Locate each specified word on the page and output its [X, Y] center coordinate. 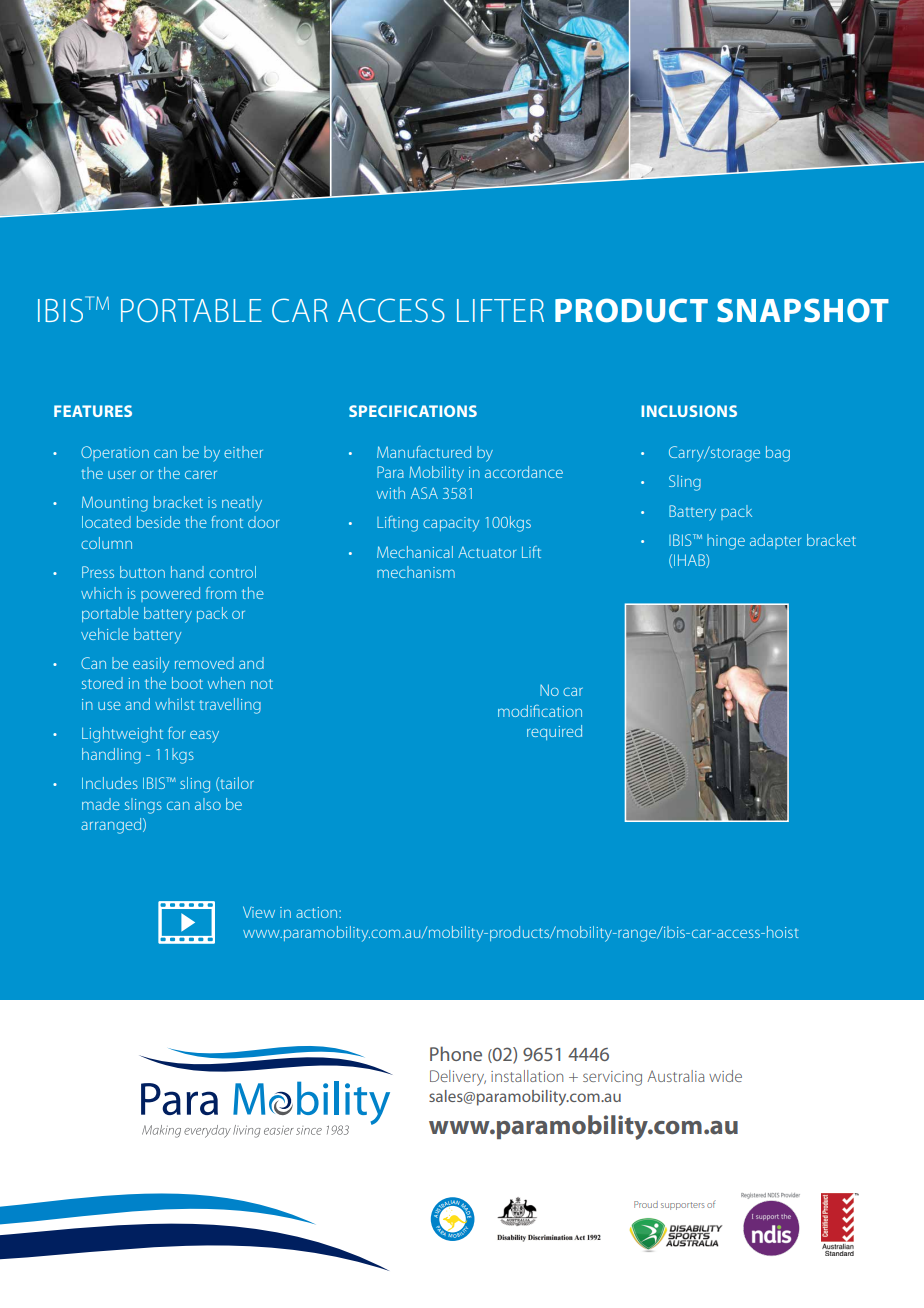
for [176, 733]
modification [540, 711]
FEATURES [93, 411]
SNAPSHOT [803, 310]
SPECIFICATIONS [413, 411]
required [554, 732]
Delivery [458, 1078]
